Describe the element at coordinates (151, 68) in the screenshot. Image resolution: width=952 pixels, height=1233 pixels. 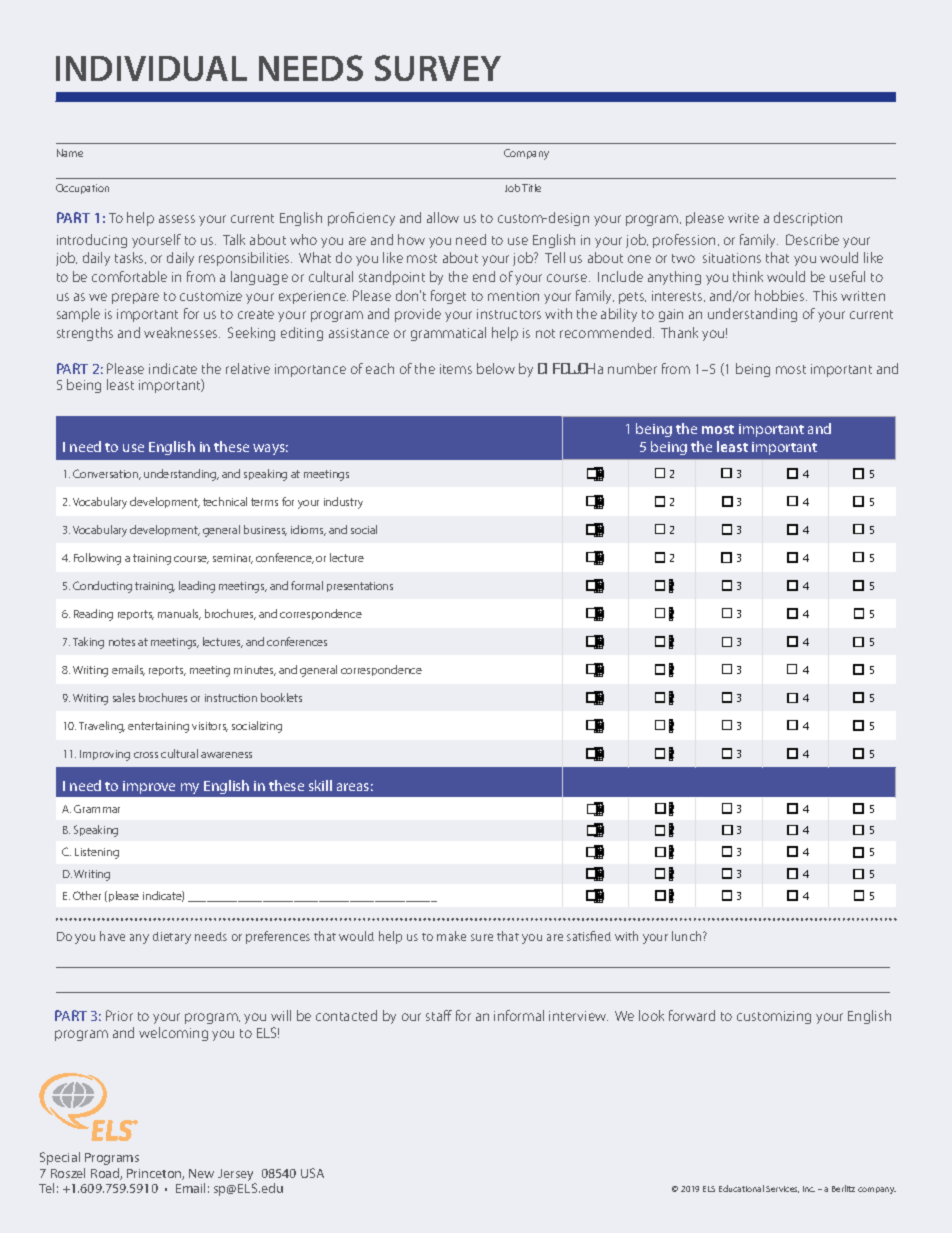
I see `INDIVIDUAL` at that location.
